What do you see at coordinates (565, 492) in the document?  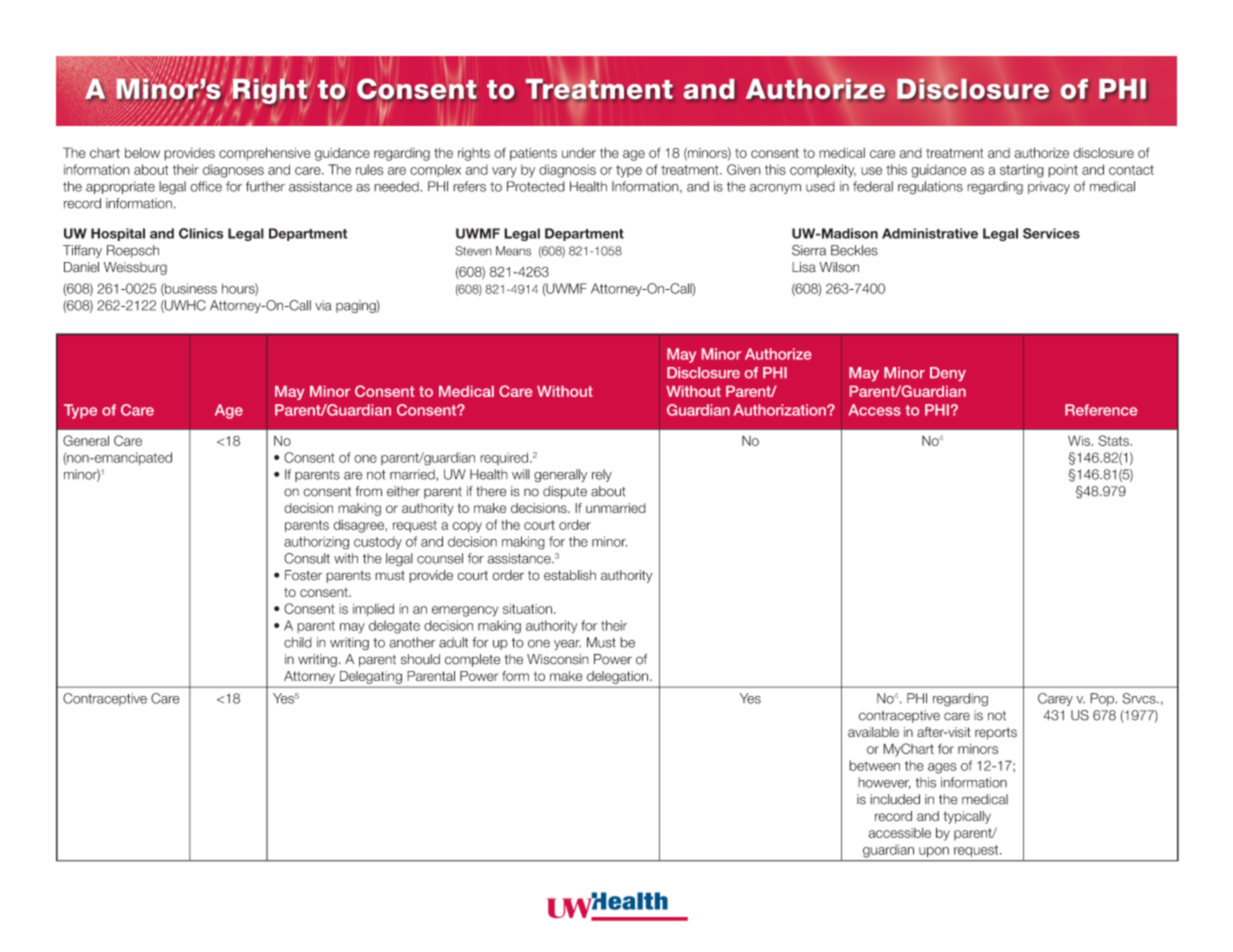 I see `dispute` at bounding box center [565, 492].
